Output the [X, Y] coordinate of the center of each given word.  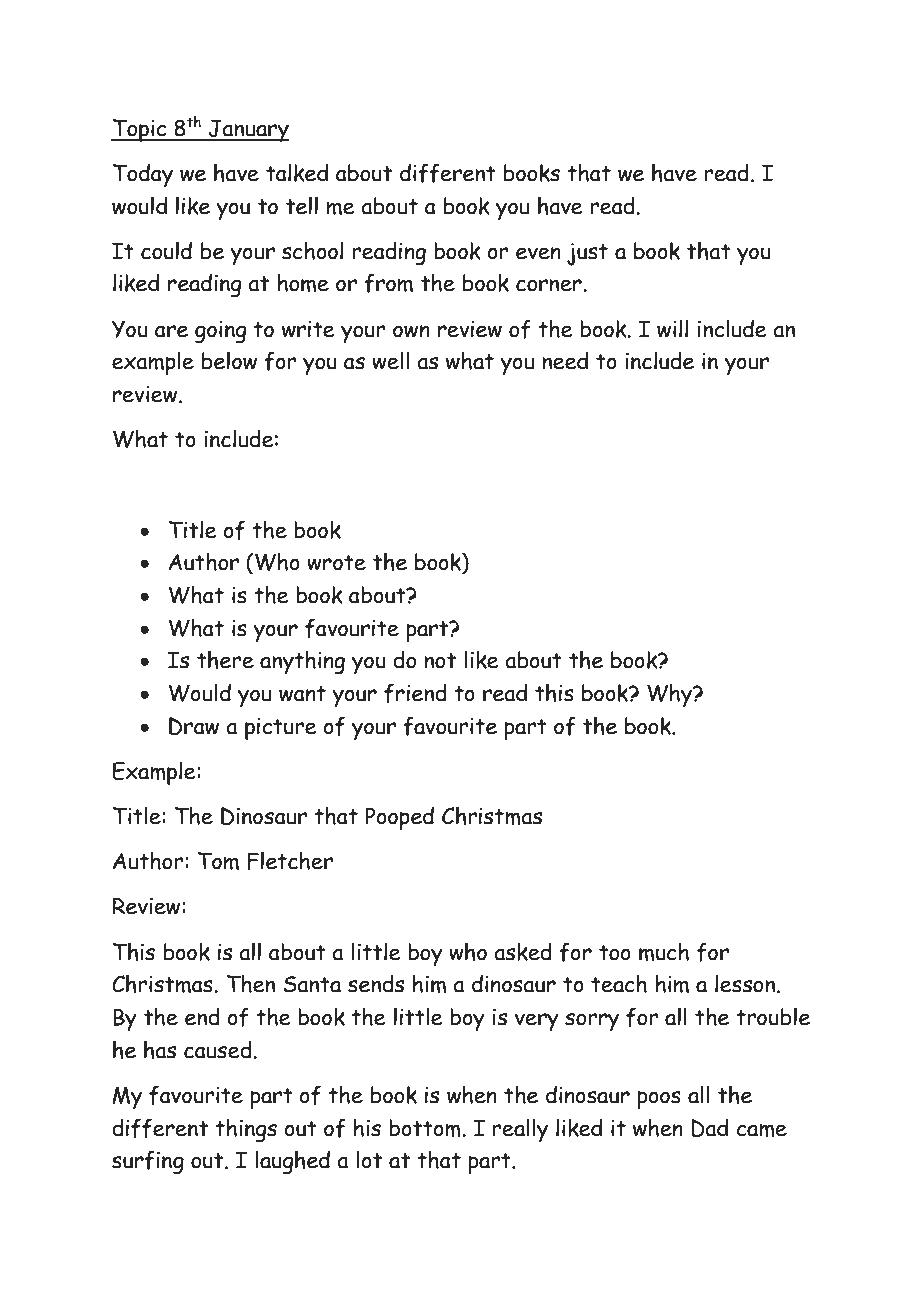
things [246, 1130]
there [225, 659]
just [587, 254]
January [247, 130]
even [538, 253]
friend [415, 693]
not [440, 661]
